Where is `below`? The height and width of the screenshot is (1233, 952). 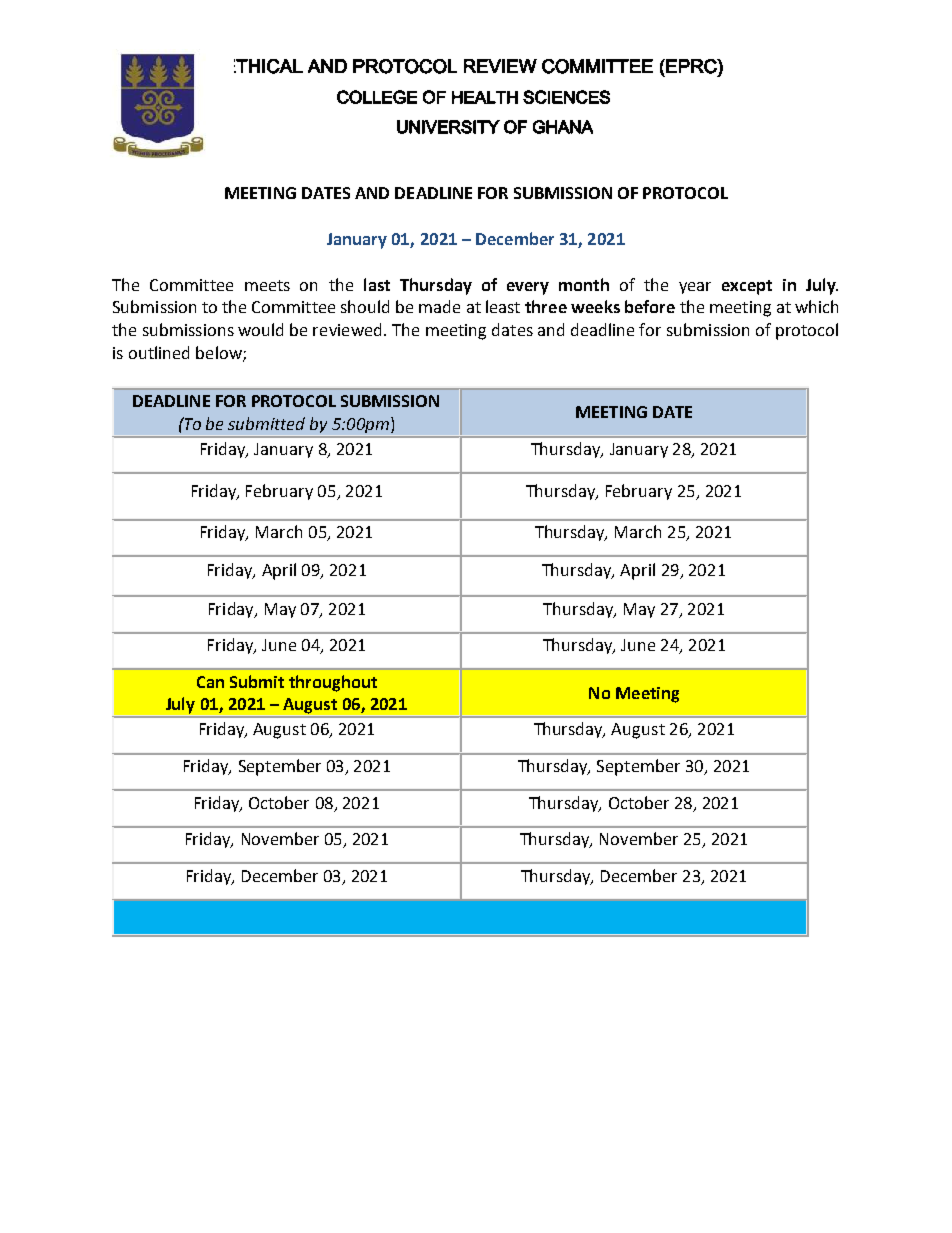 below is located at coordinates (220, 354).
